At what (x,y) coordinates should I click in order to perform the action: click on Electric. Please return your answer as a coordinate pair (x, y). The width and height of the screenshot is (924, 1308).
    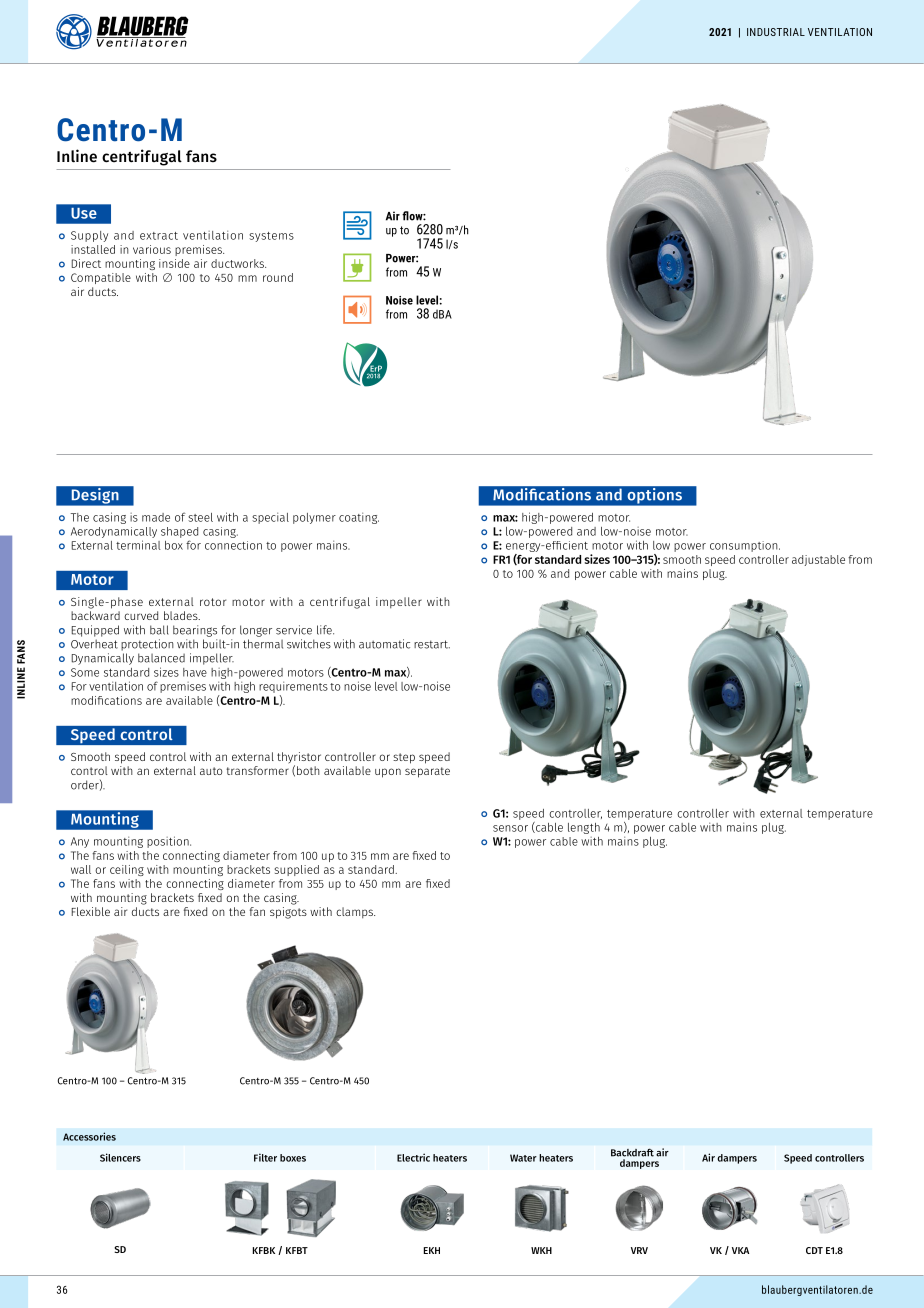
    Looking at the image, I should click on (413, 1157).
